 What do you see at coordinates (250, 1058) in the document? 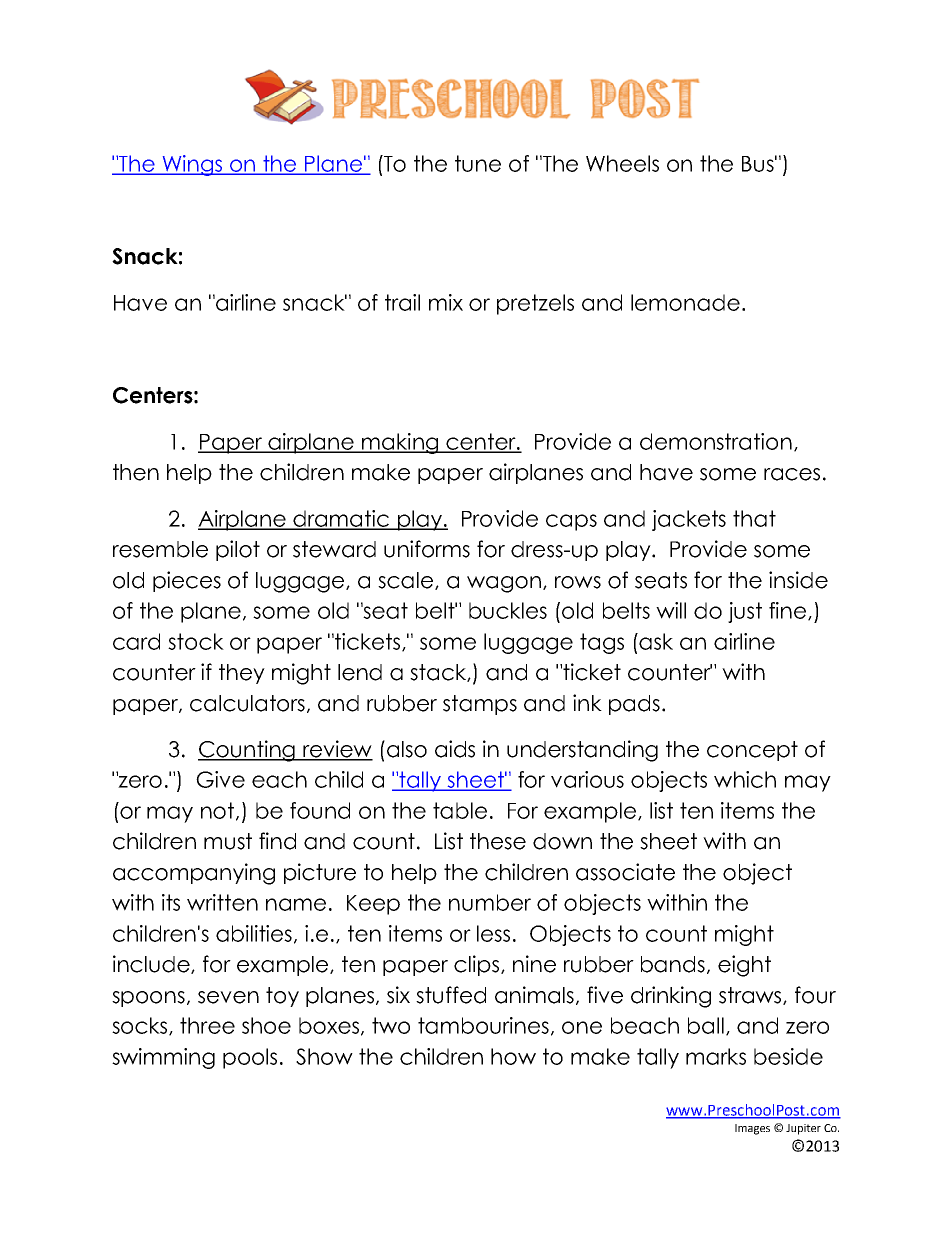
I see `pools` at bounding box center [250, 1058].
